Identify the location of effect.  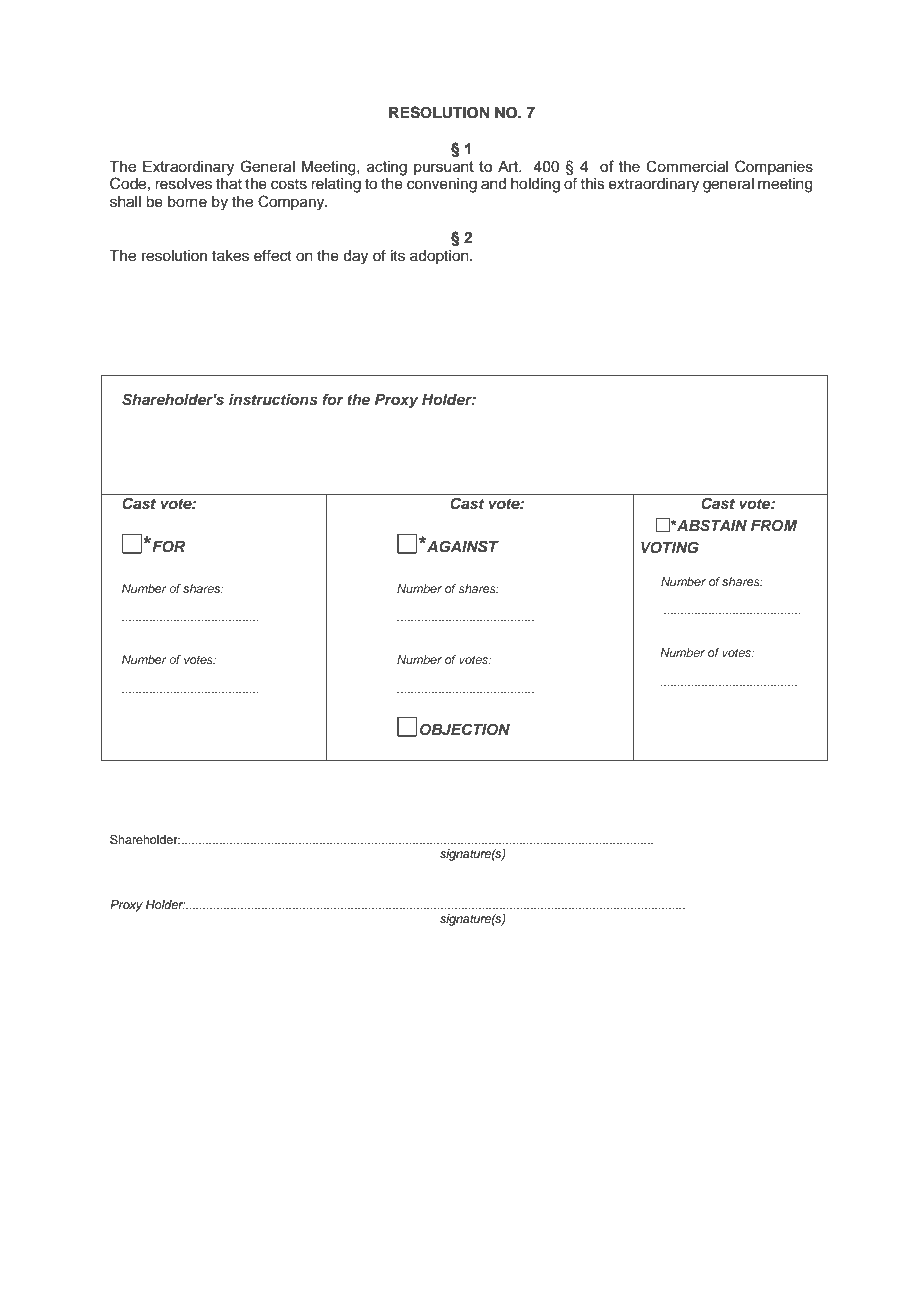
(273, 255).
